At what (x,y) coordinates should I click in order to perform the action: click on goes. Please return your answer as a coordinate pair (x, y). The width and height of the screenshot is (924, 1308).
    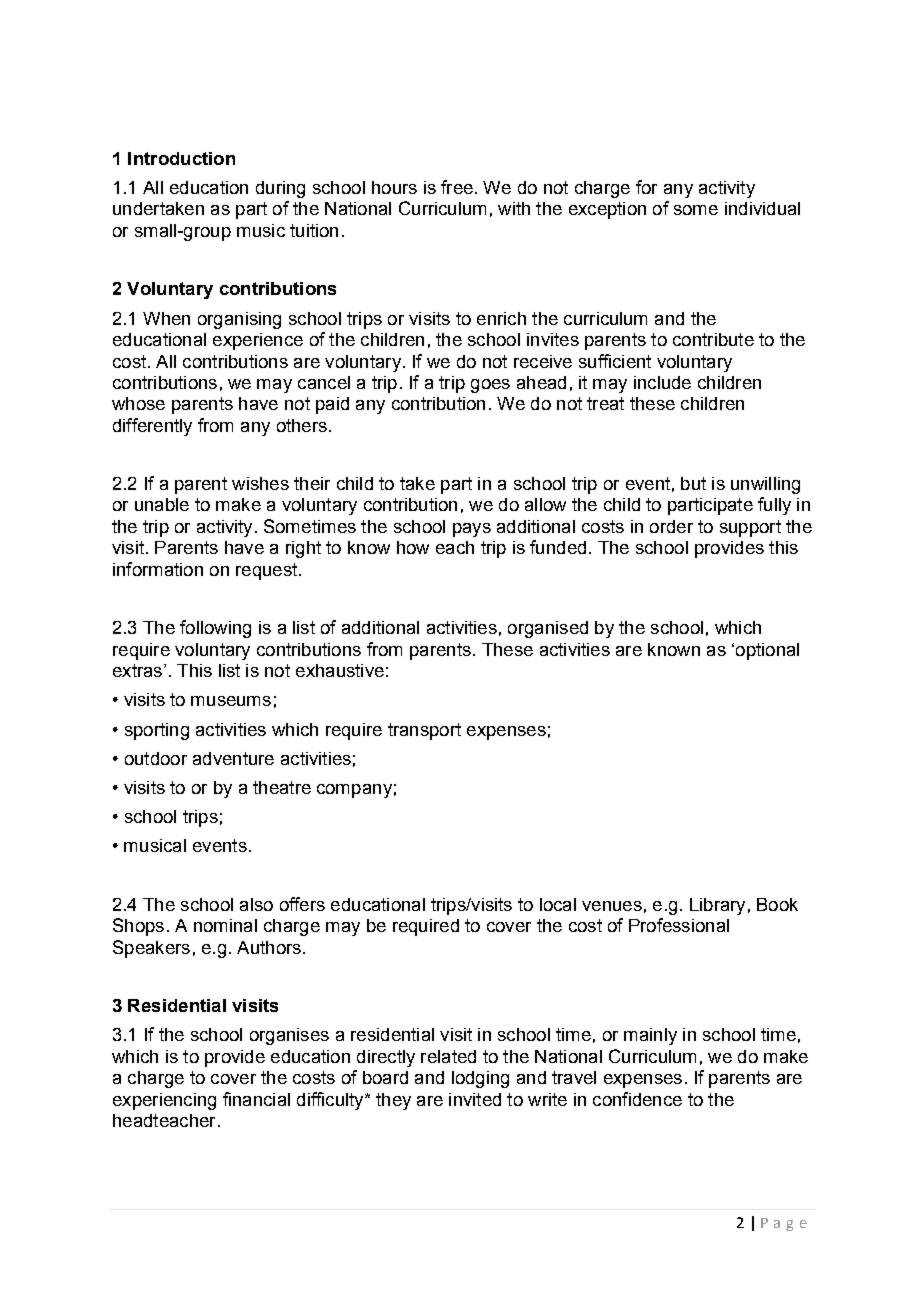
    Looking at the image, I should click on (490, 386).
